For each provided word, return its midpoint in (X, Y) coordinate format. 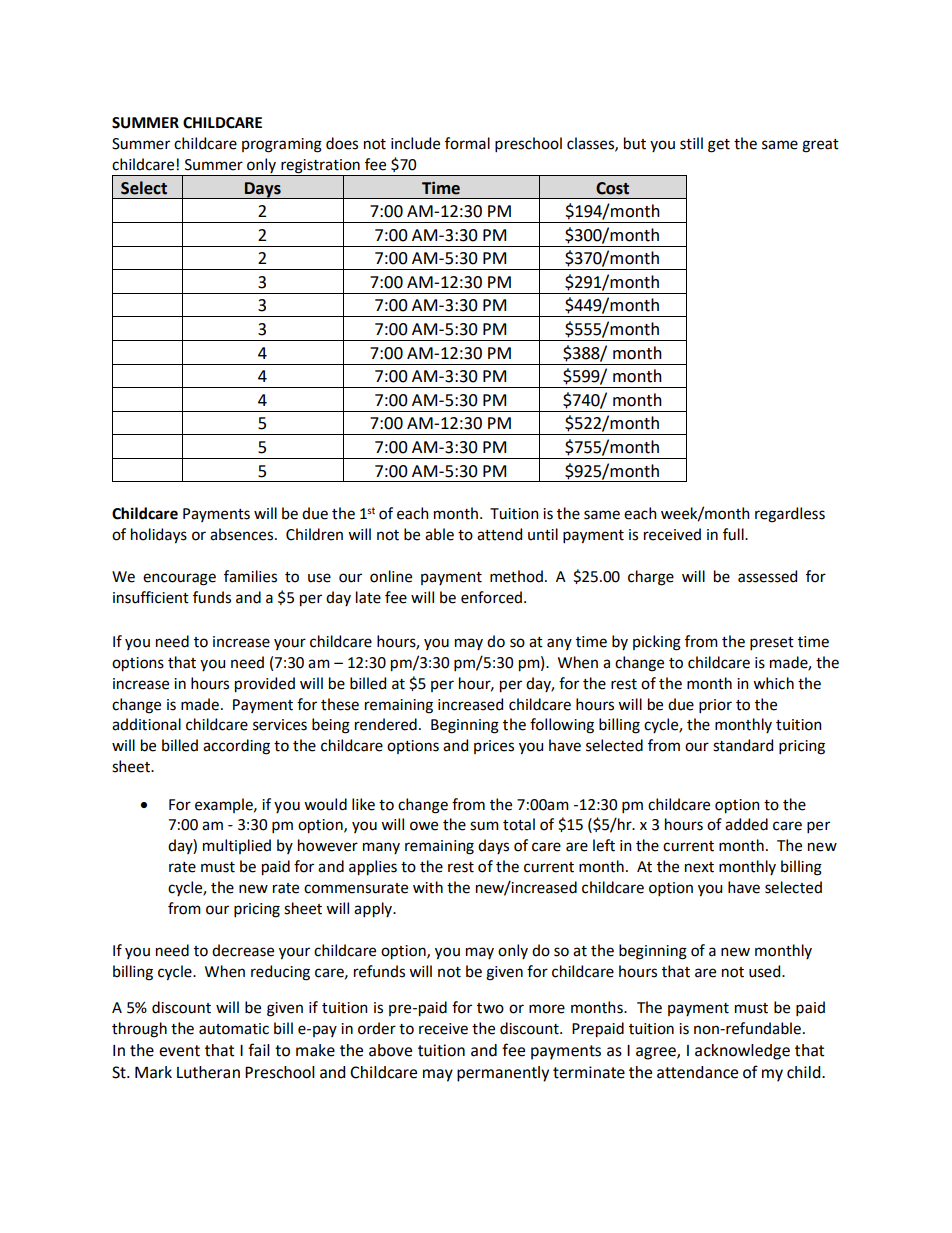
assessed (767, 576)
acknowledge (742, 1052)
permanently (503, 1074)
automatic (234, 1029)
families (250, 576)
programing (282, 145)
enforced (491, 597)
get (719, 146)
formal (467, 143)
